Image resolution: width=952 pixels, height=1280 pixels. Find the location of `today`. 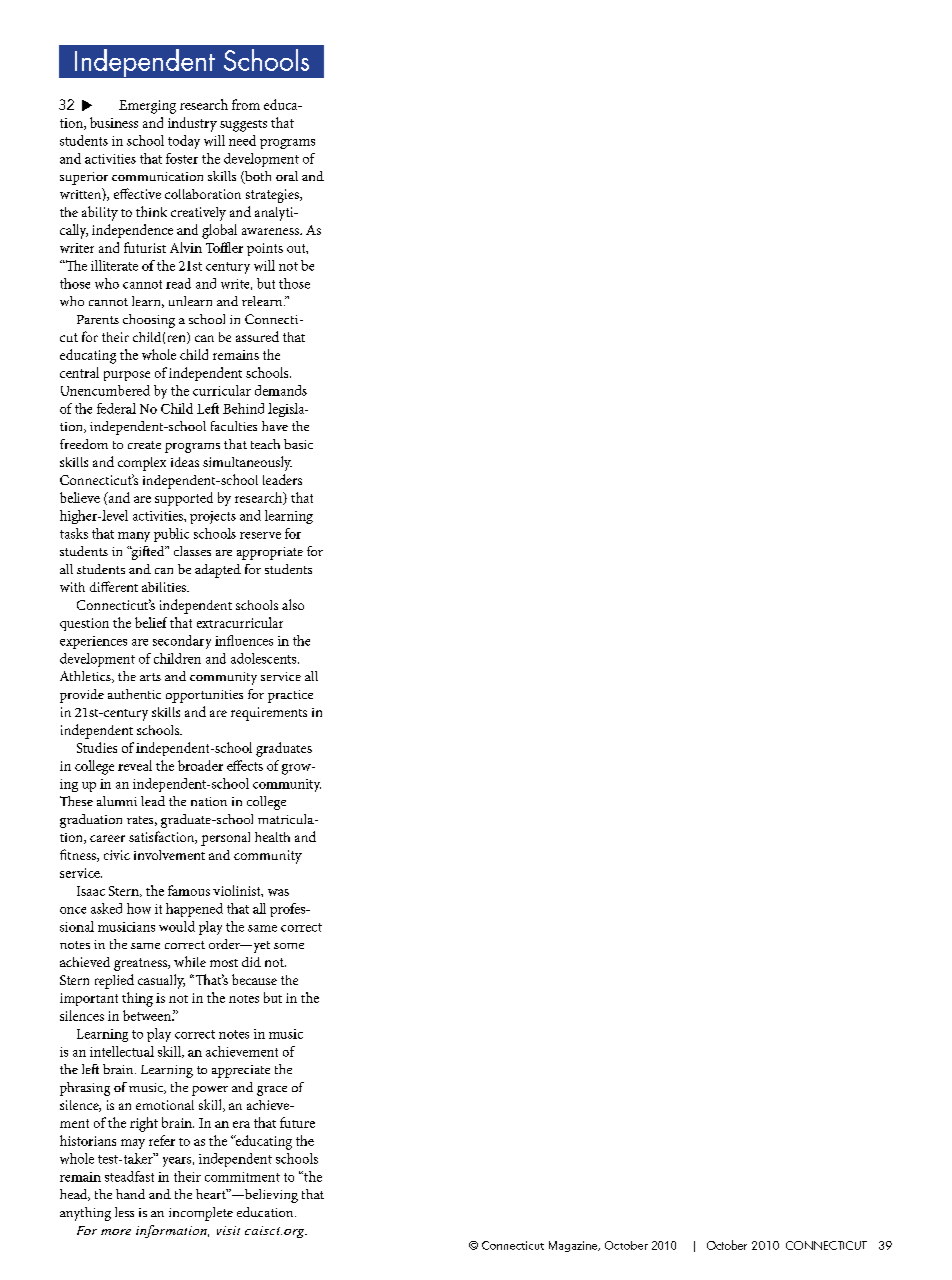

today is located at coordinates (184, 142).
